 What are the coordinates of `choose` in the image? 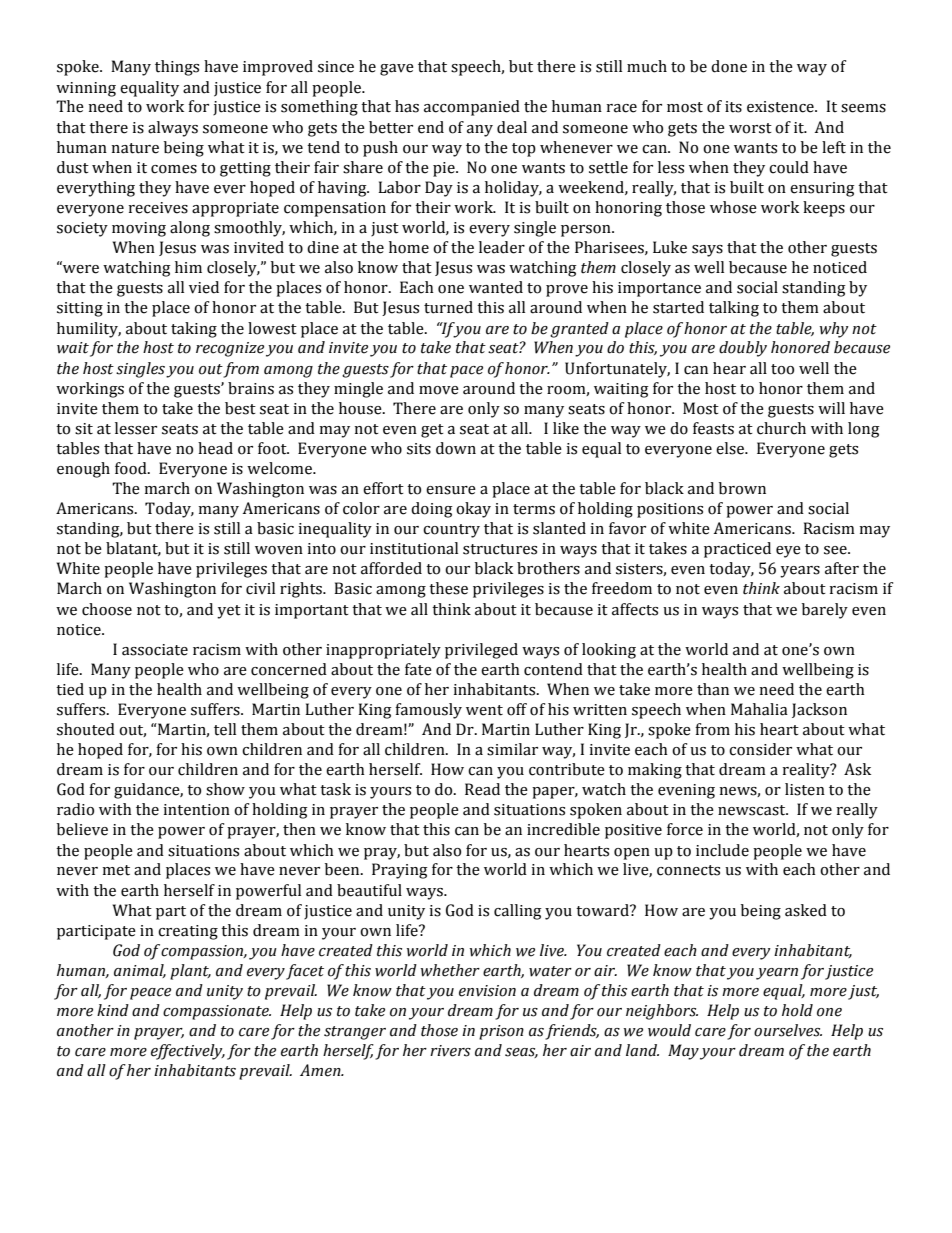 It's located at (107, 609).
